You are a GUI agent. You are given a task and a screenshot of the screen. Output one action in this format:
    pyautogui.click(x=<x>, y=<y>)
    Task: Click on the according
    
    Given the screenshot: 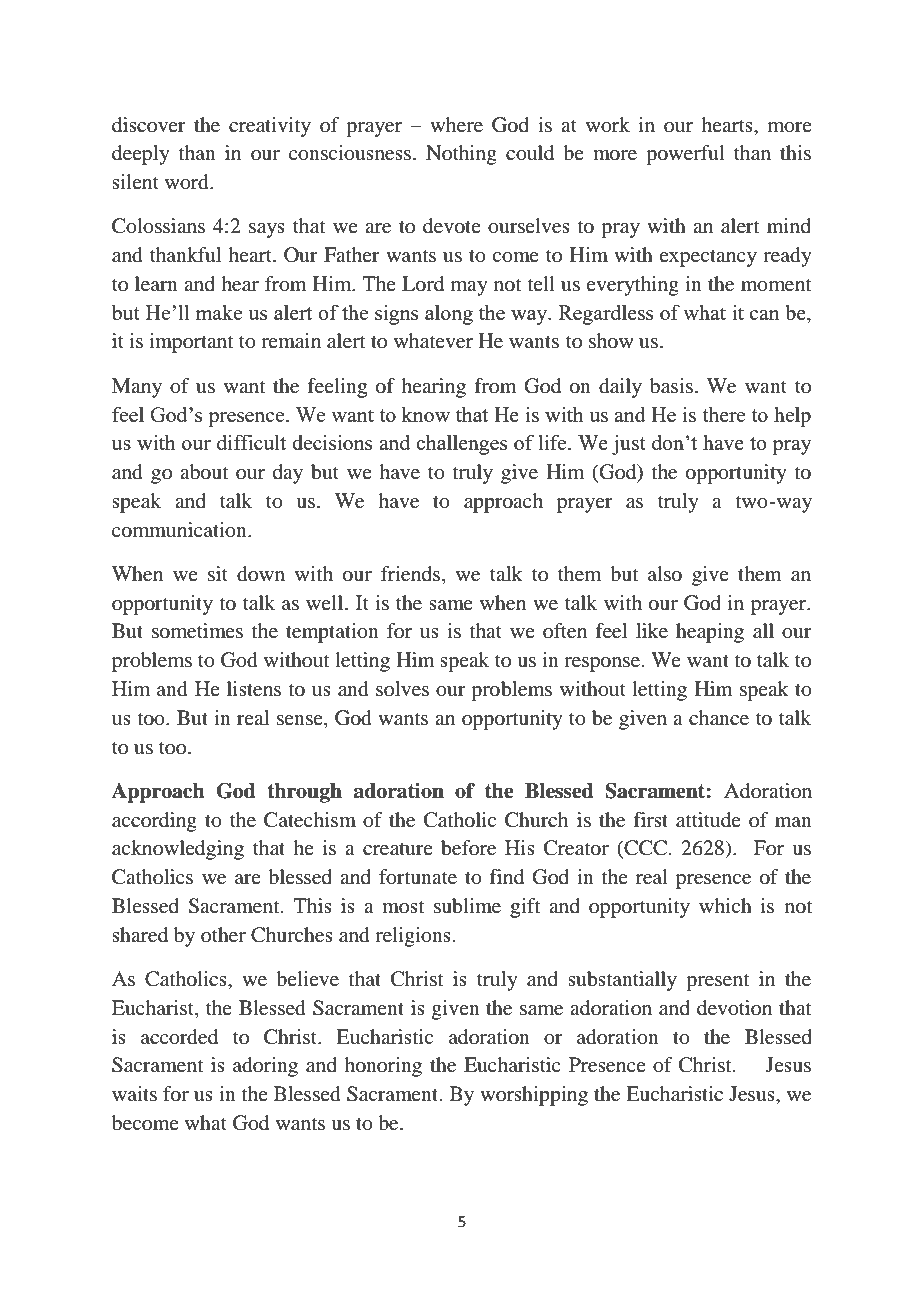 What is the action you would take?
    pyautogui.click(x=154, y=822)
